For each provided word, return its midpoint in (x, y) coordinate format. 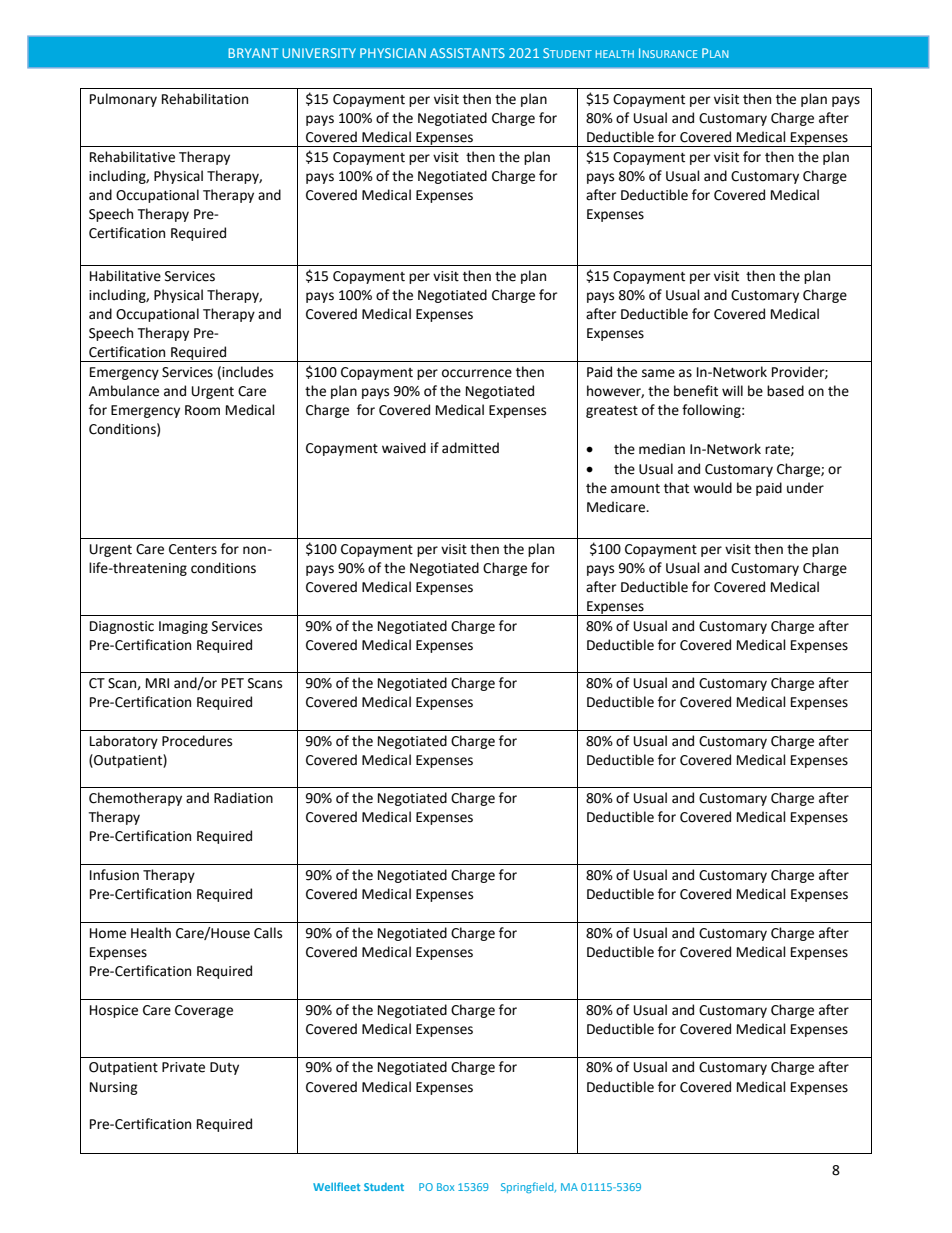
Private (183, 1067)
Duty (224, 1068)
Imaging (183, 627)
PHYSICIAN (393, 53)
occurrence (477, 373)
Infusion (114, 875)
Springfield (528, 1187)
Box (445, 1187)
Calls (268, 933)
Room (202, 410)
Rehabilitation (205, 99)
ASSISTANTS (467, 53)
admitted (470, 448)
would (712, 488)
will (732, 390)
